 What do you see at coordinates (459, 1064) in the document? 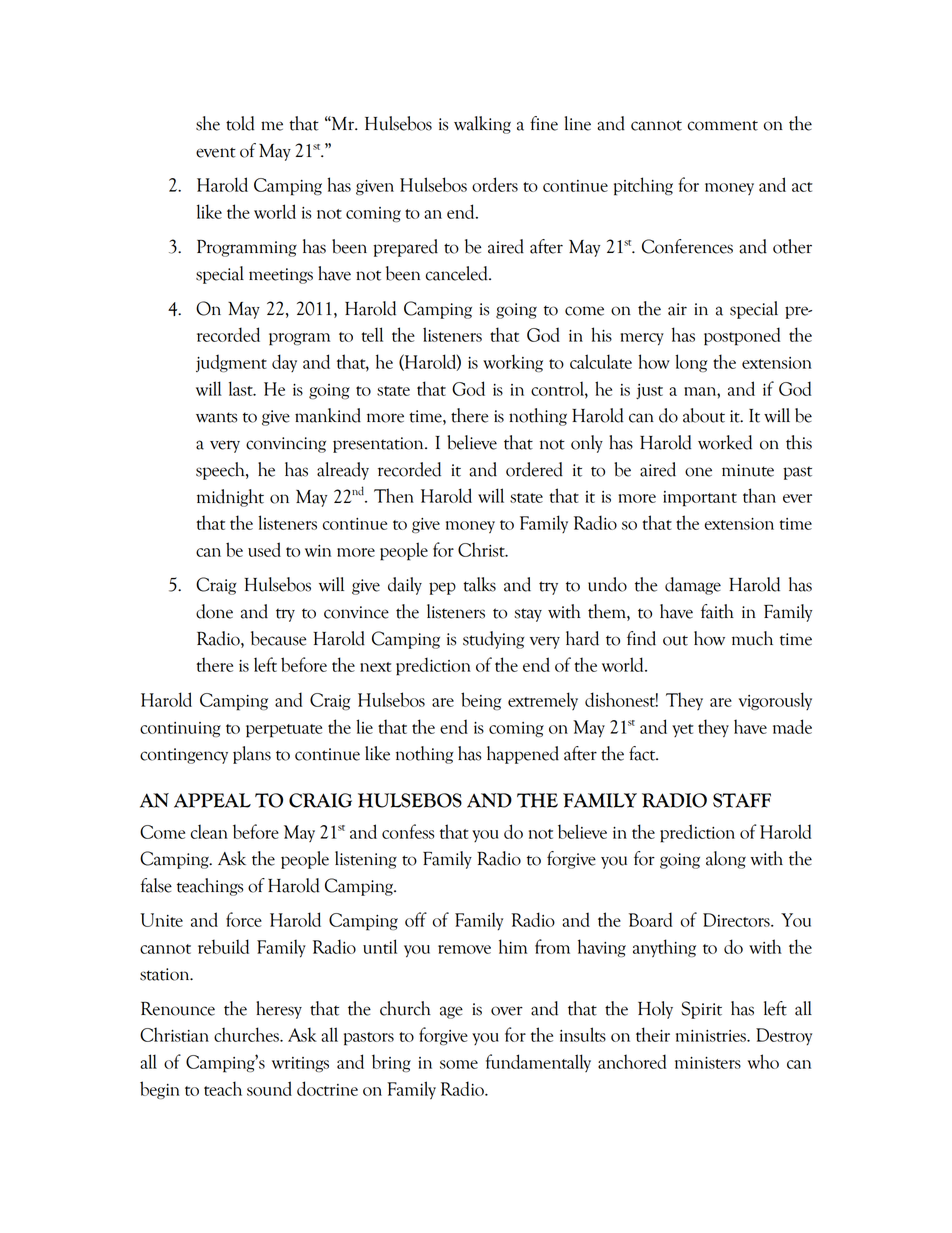
I see `some` at bounding box center [459, 1064].
